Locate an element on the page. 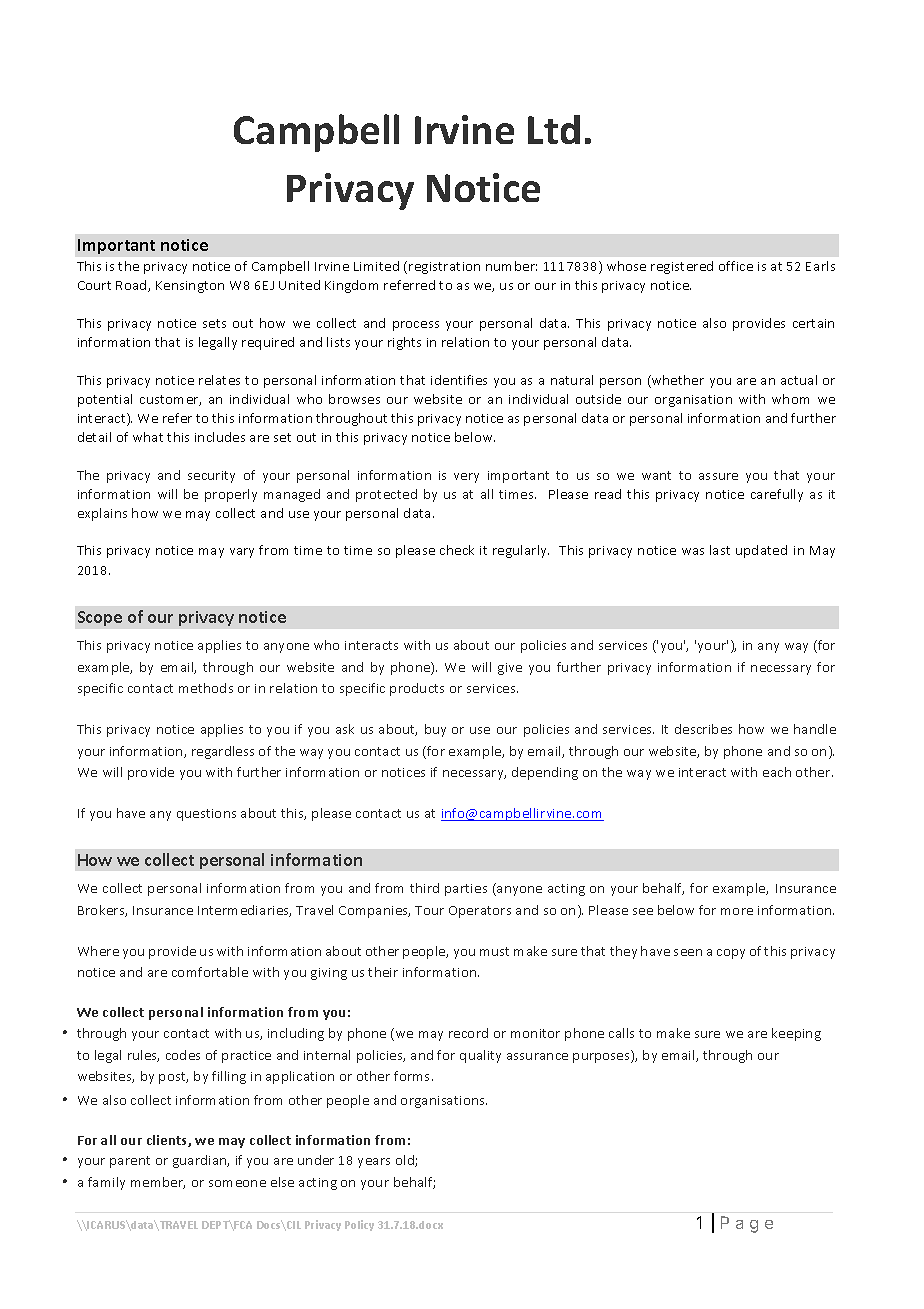 The width and height of the document is (924, 1309). office is located at coordinates (736, 266).
